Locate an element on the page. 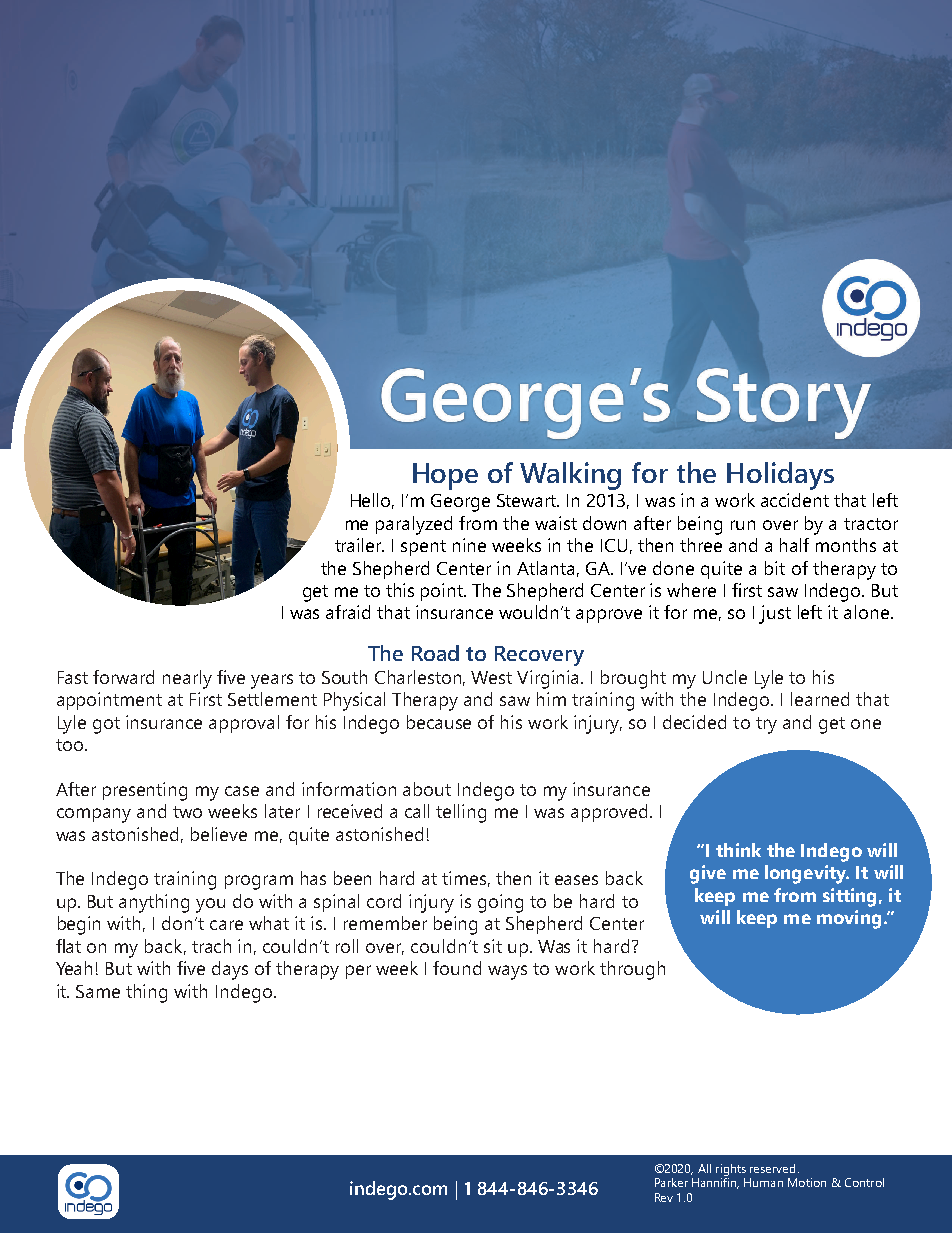 This image has width=952, height=1233. reserved is located at coordinates (772, 1168).
